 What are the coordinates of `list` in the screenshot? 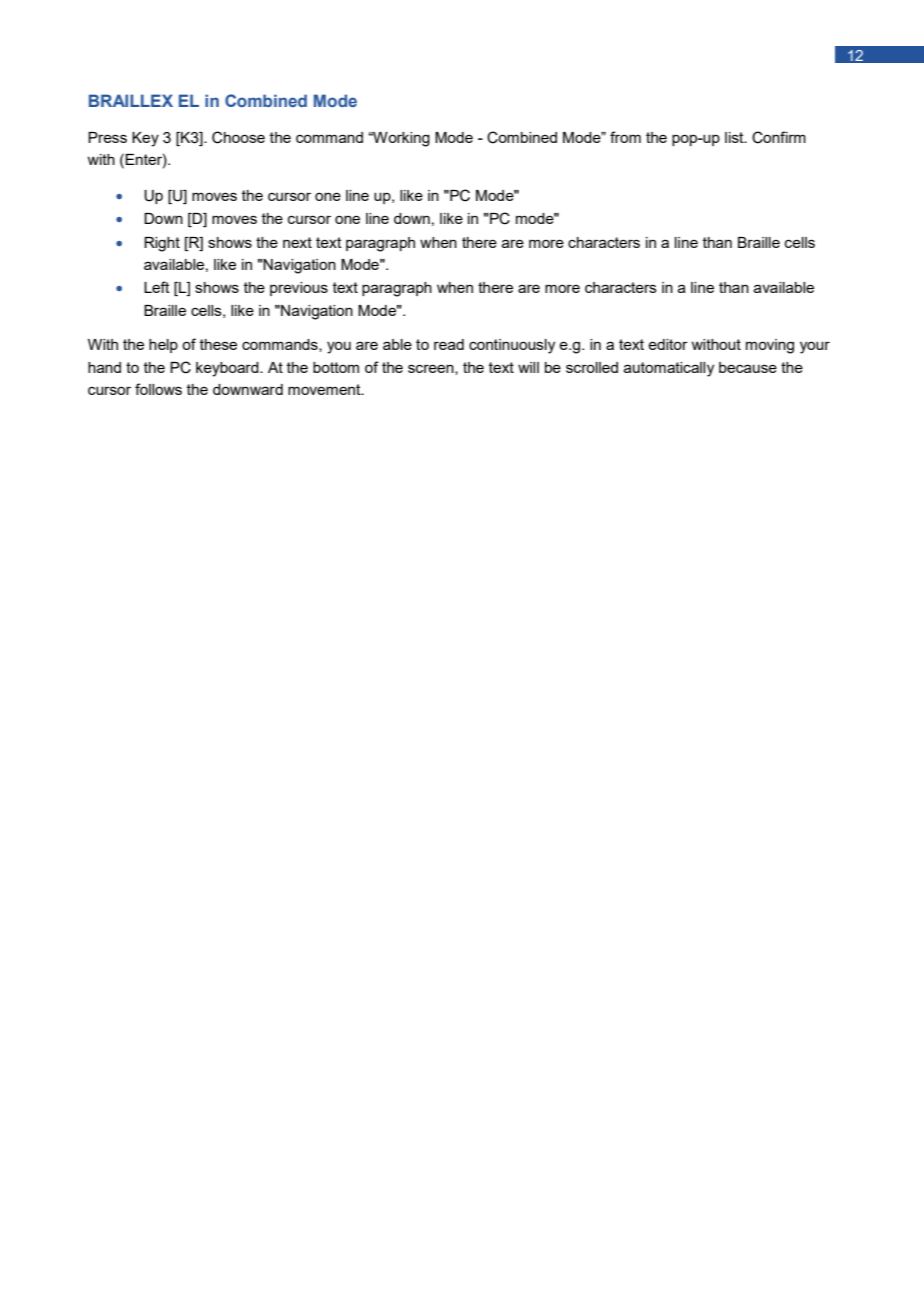 It's located at (735, 137).
